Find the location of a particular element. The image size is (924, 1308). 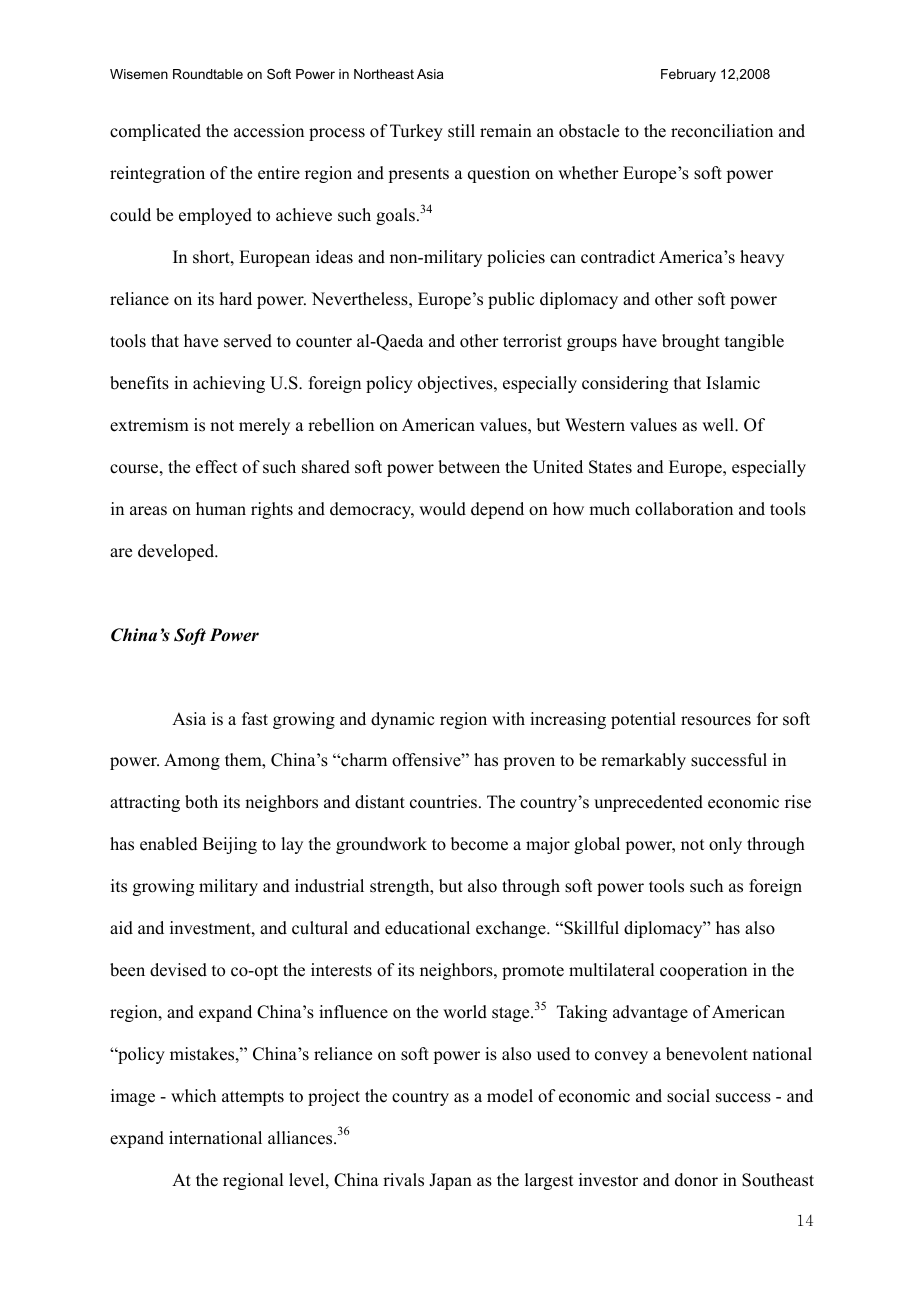

Japan is located at coordinates (450, 1181).
